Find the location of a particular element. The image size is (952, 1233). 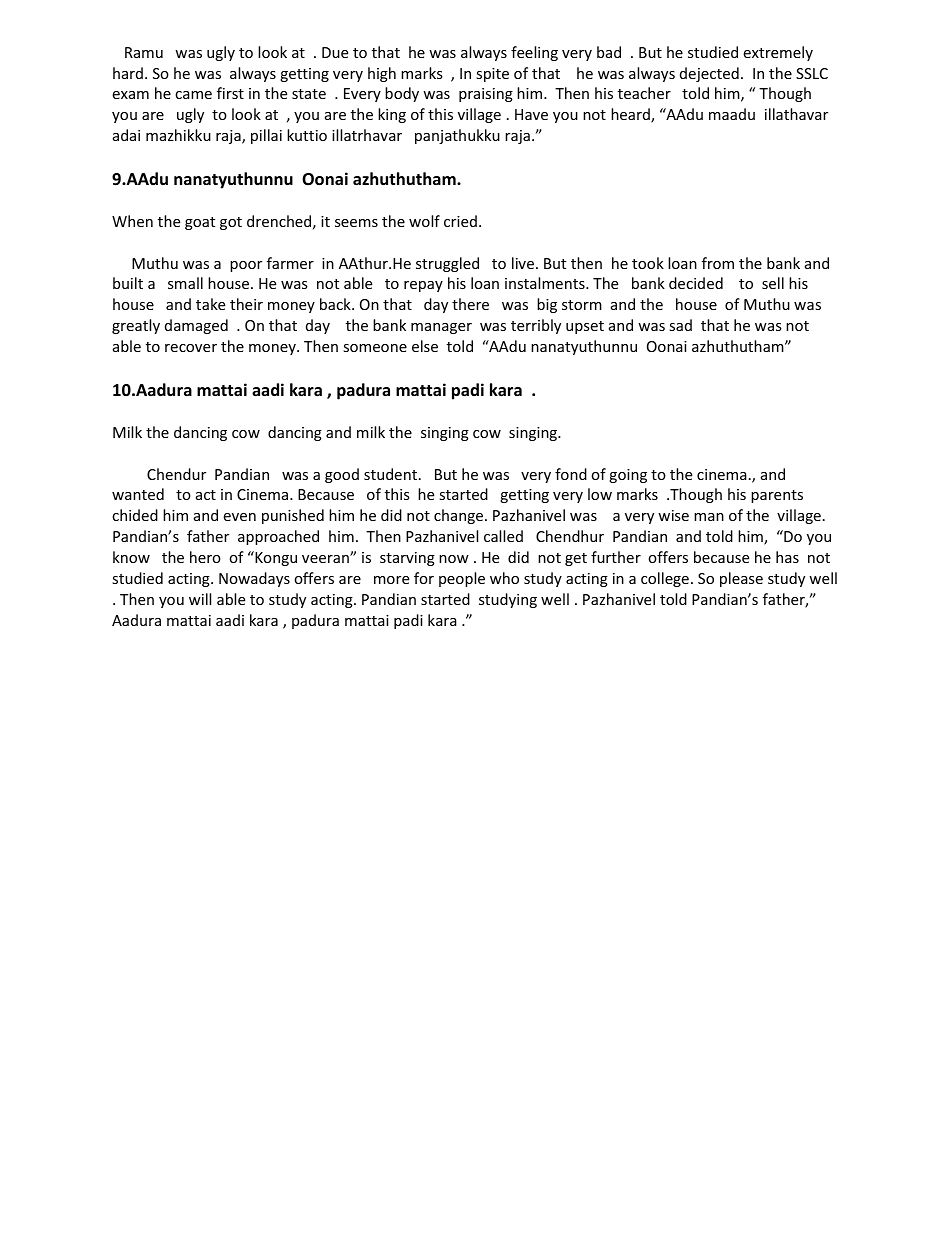

wanted is located at coordinates (138, 494).
